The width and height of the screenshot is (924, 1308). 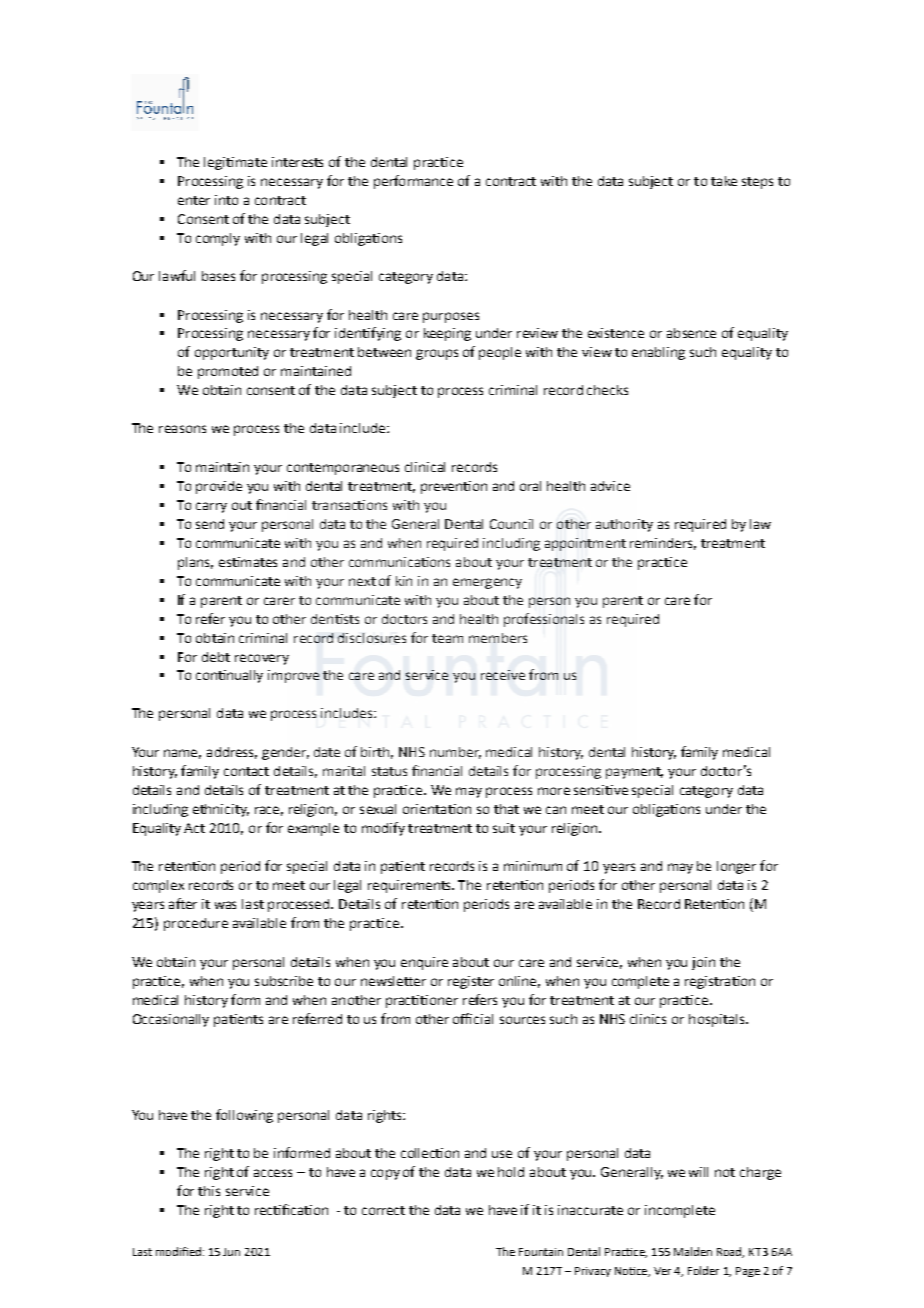 I want to click on register, so click(x=471, y=982).
